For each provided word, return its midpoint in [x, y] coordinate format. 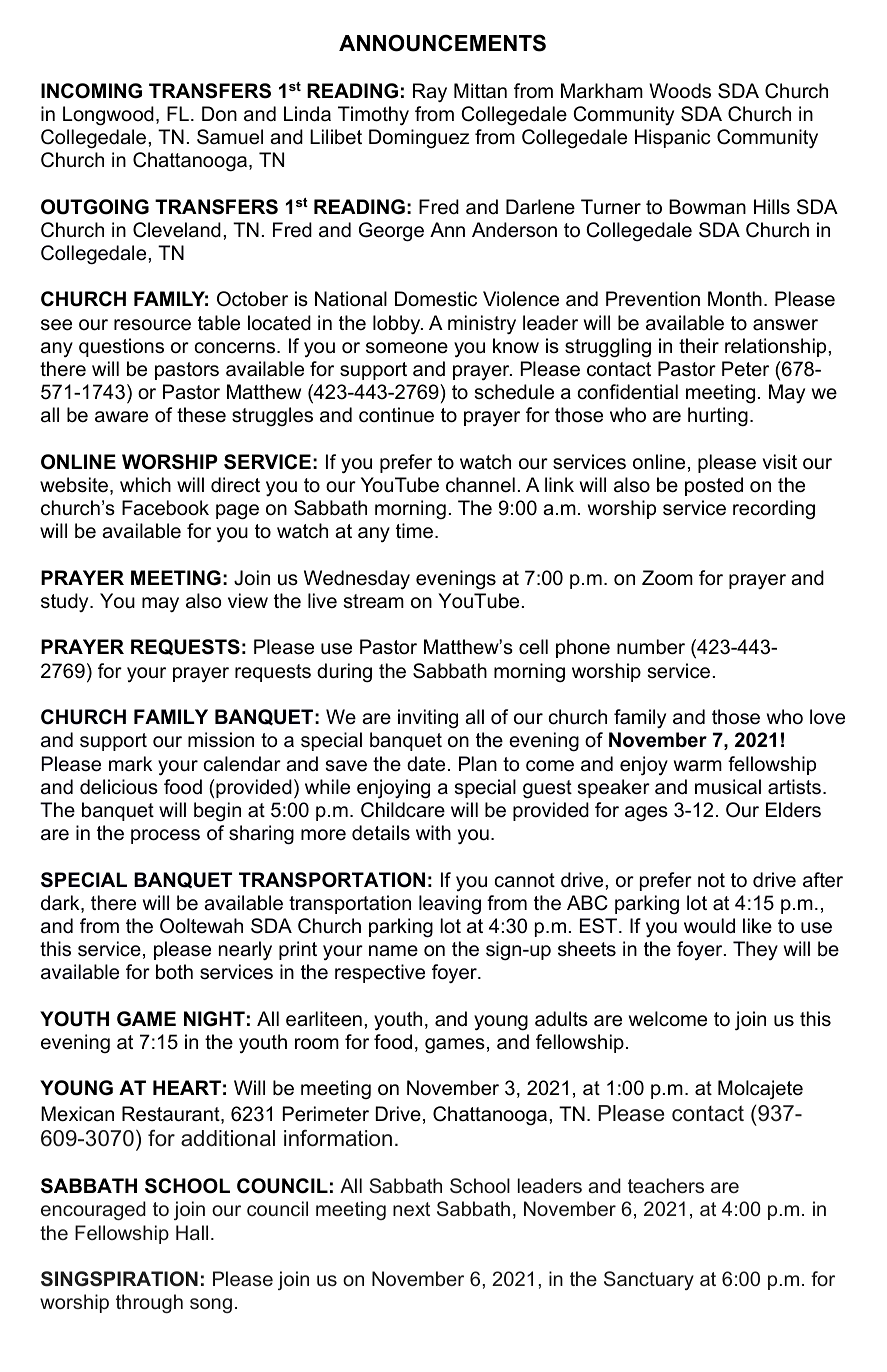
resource [152, 325]
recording [774, 510]
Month [735, 298]
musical [728, 787]
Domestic [436, 299]
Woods [680, 91]
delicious [119, 787]
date [426, 764]
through [149, 1303]
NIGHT [214, 1019]
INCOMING [91, 91]
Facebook [165, 508]
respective [380, 973]
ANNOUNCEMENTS [442, 43]
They [755, 950]
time [414, 531]
